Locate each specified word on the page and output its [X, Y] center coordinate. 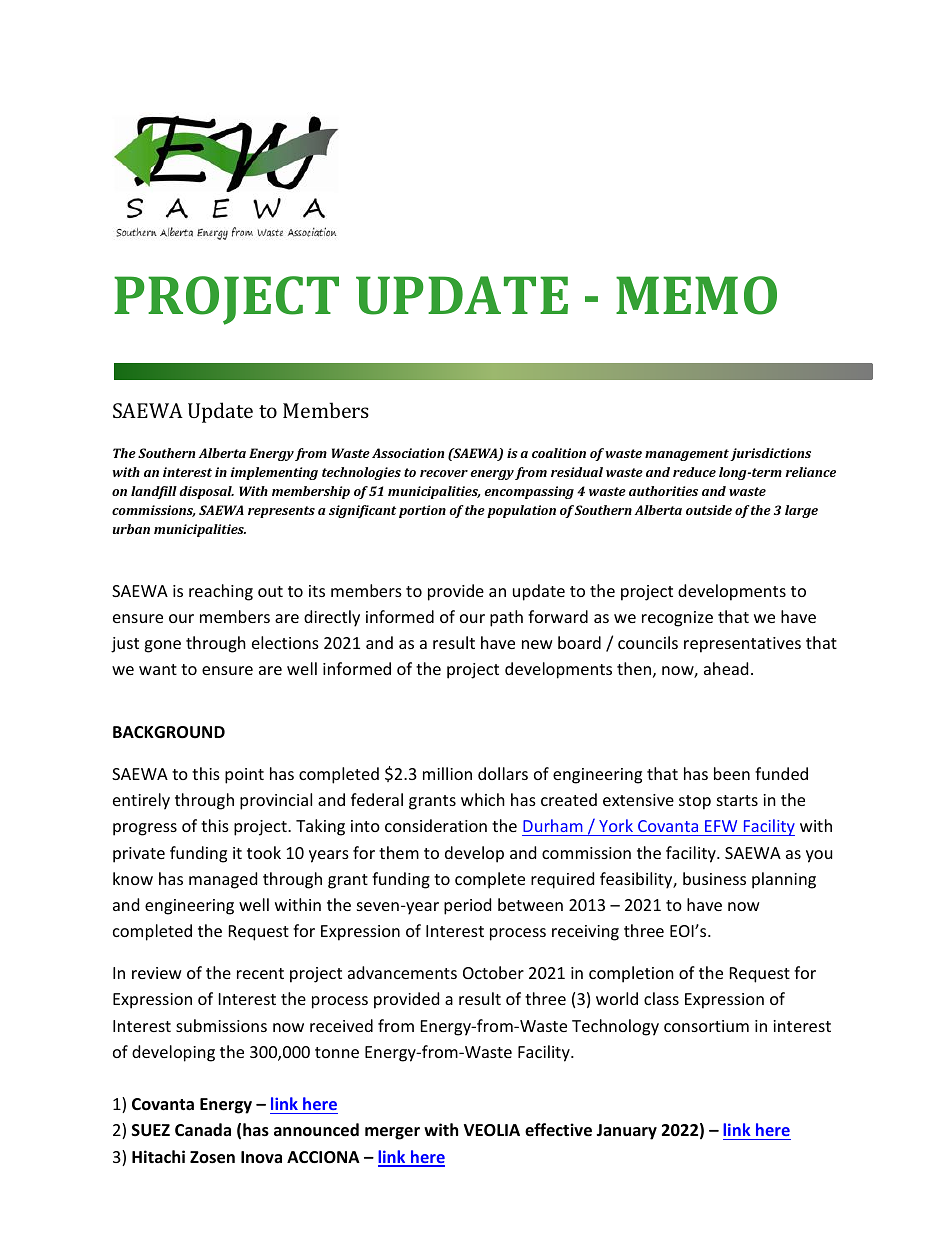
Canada [203, 1129]
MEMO [696, 295]
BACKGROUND [169, 732]
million [447, 773]
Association [408, 453]
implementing [274, 473]
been [732, 773]
